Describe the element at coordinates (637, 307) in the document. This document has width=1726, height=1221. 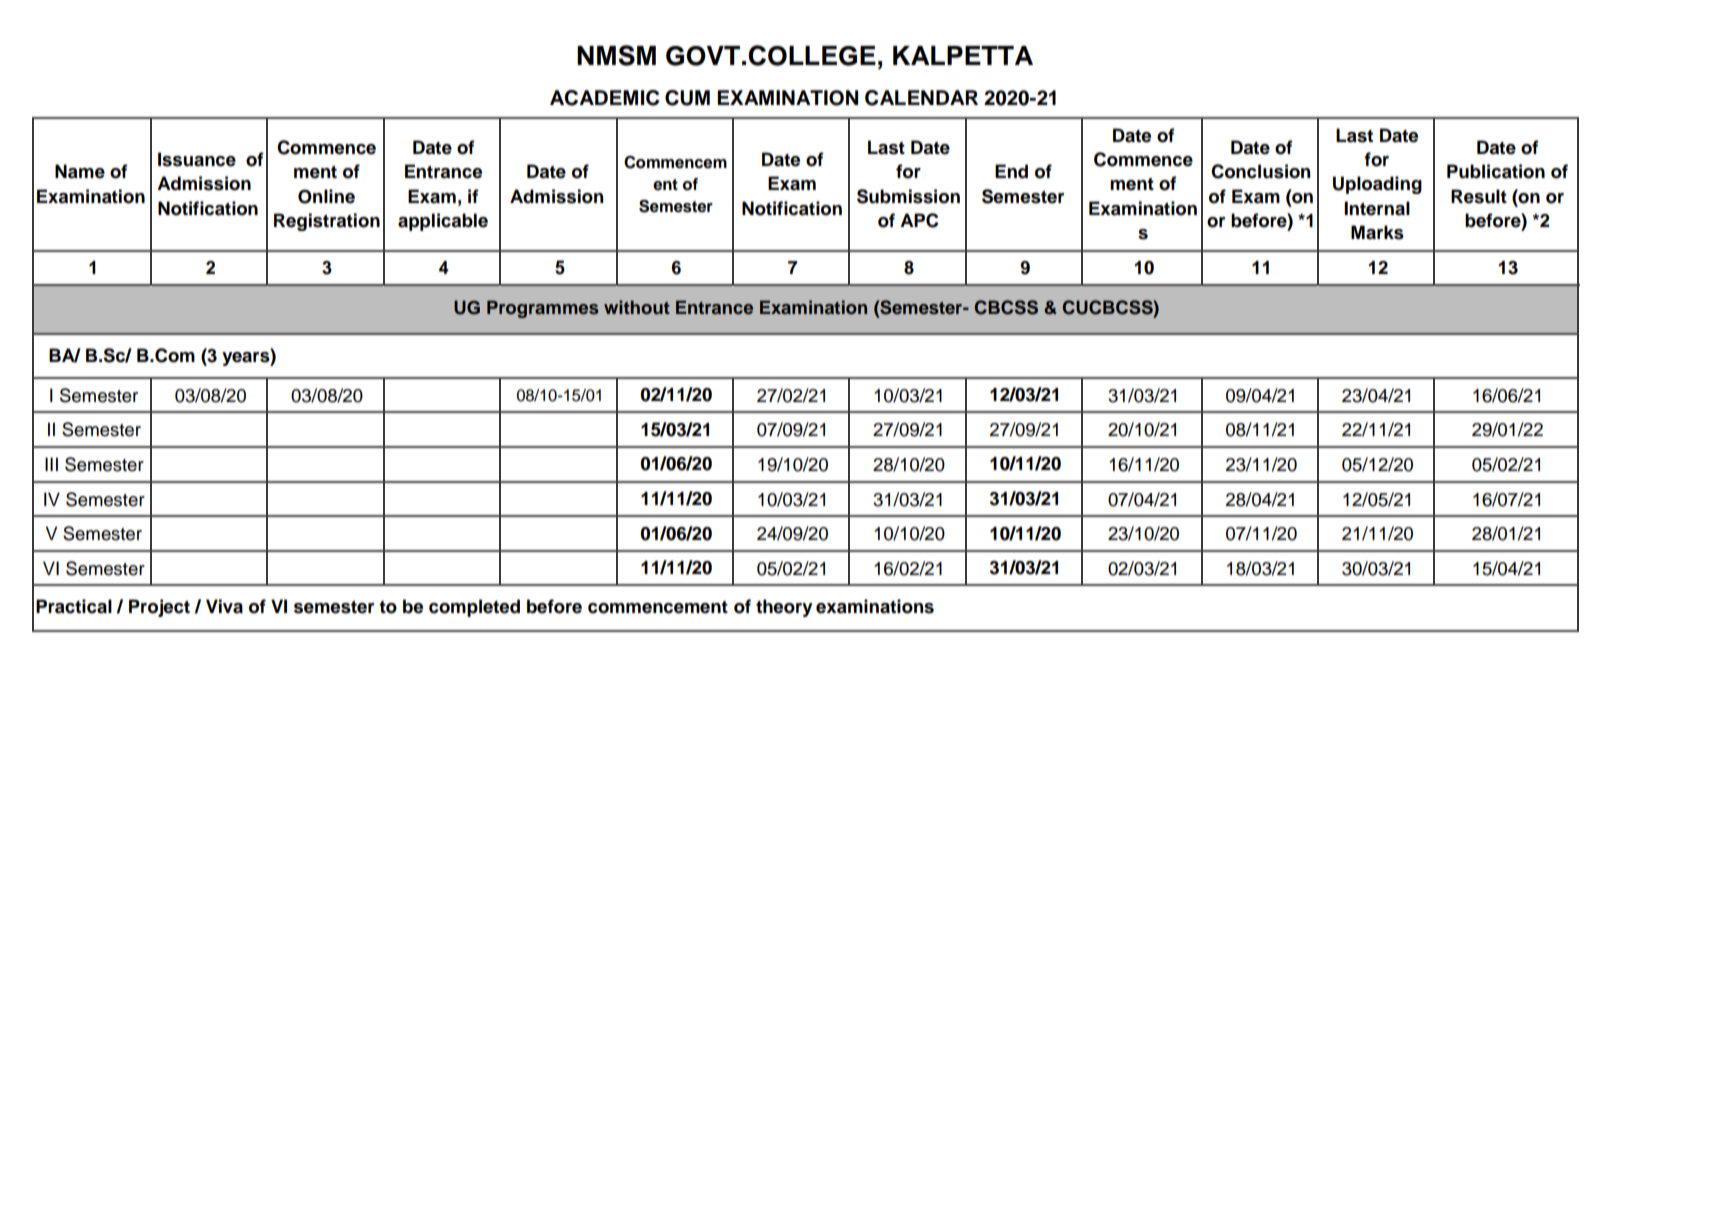
I see `without` at that location.
